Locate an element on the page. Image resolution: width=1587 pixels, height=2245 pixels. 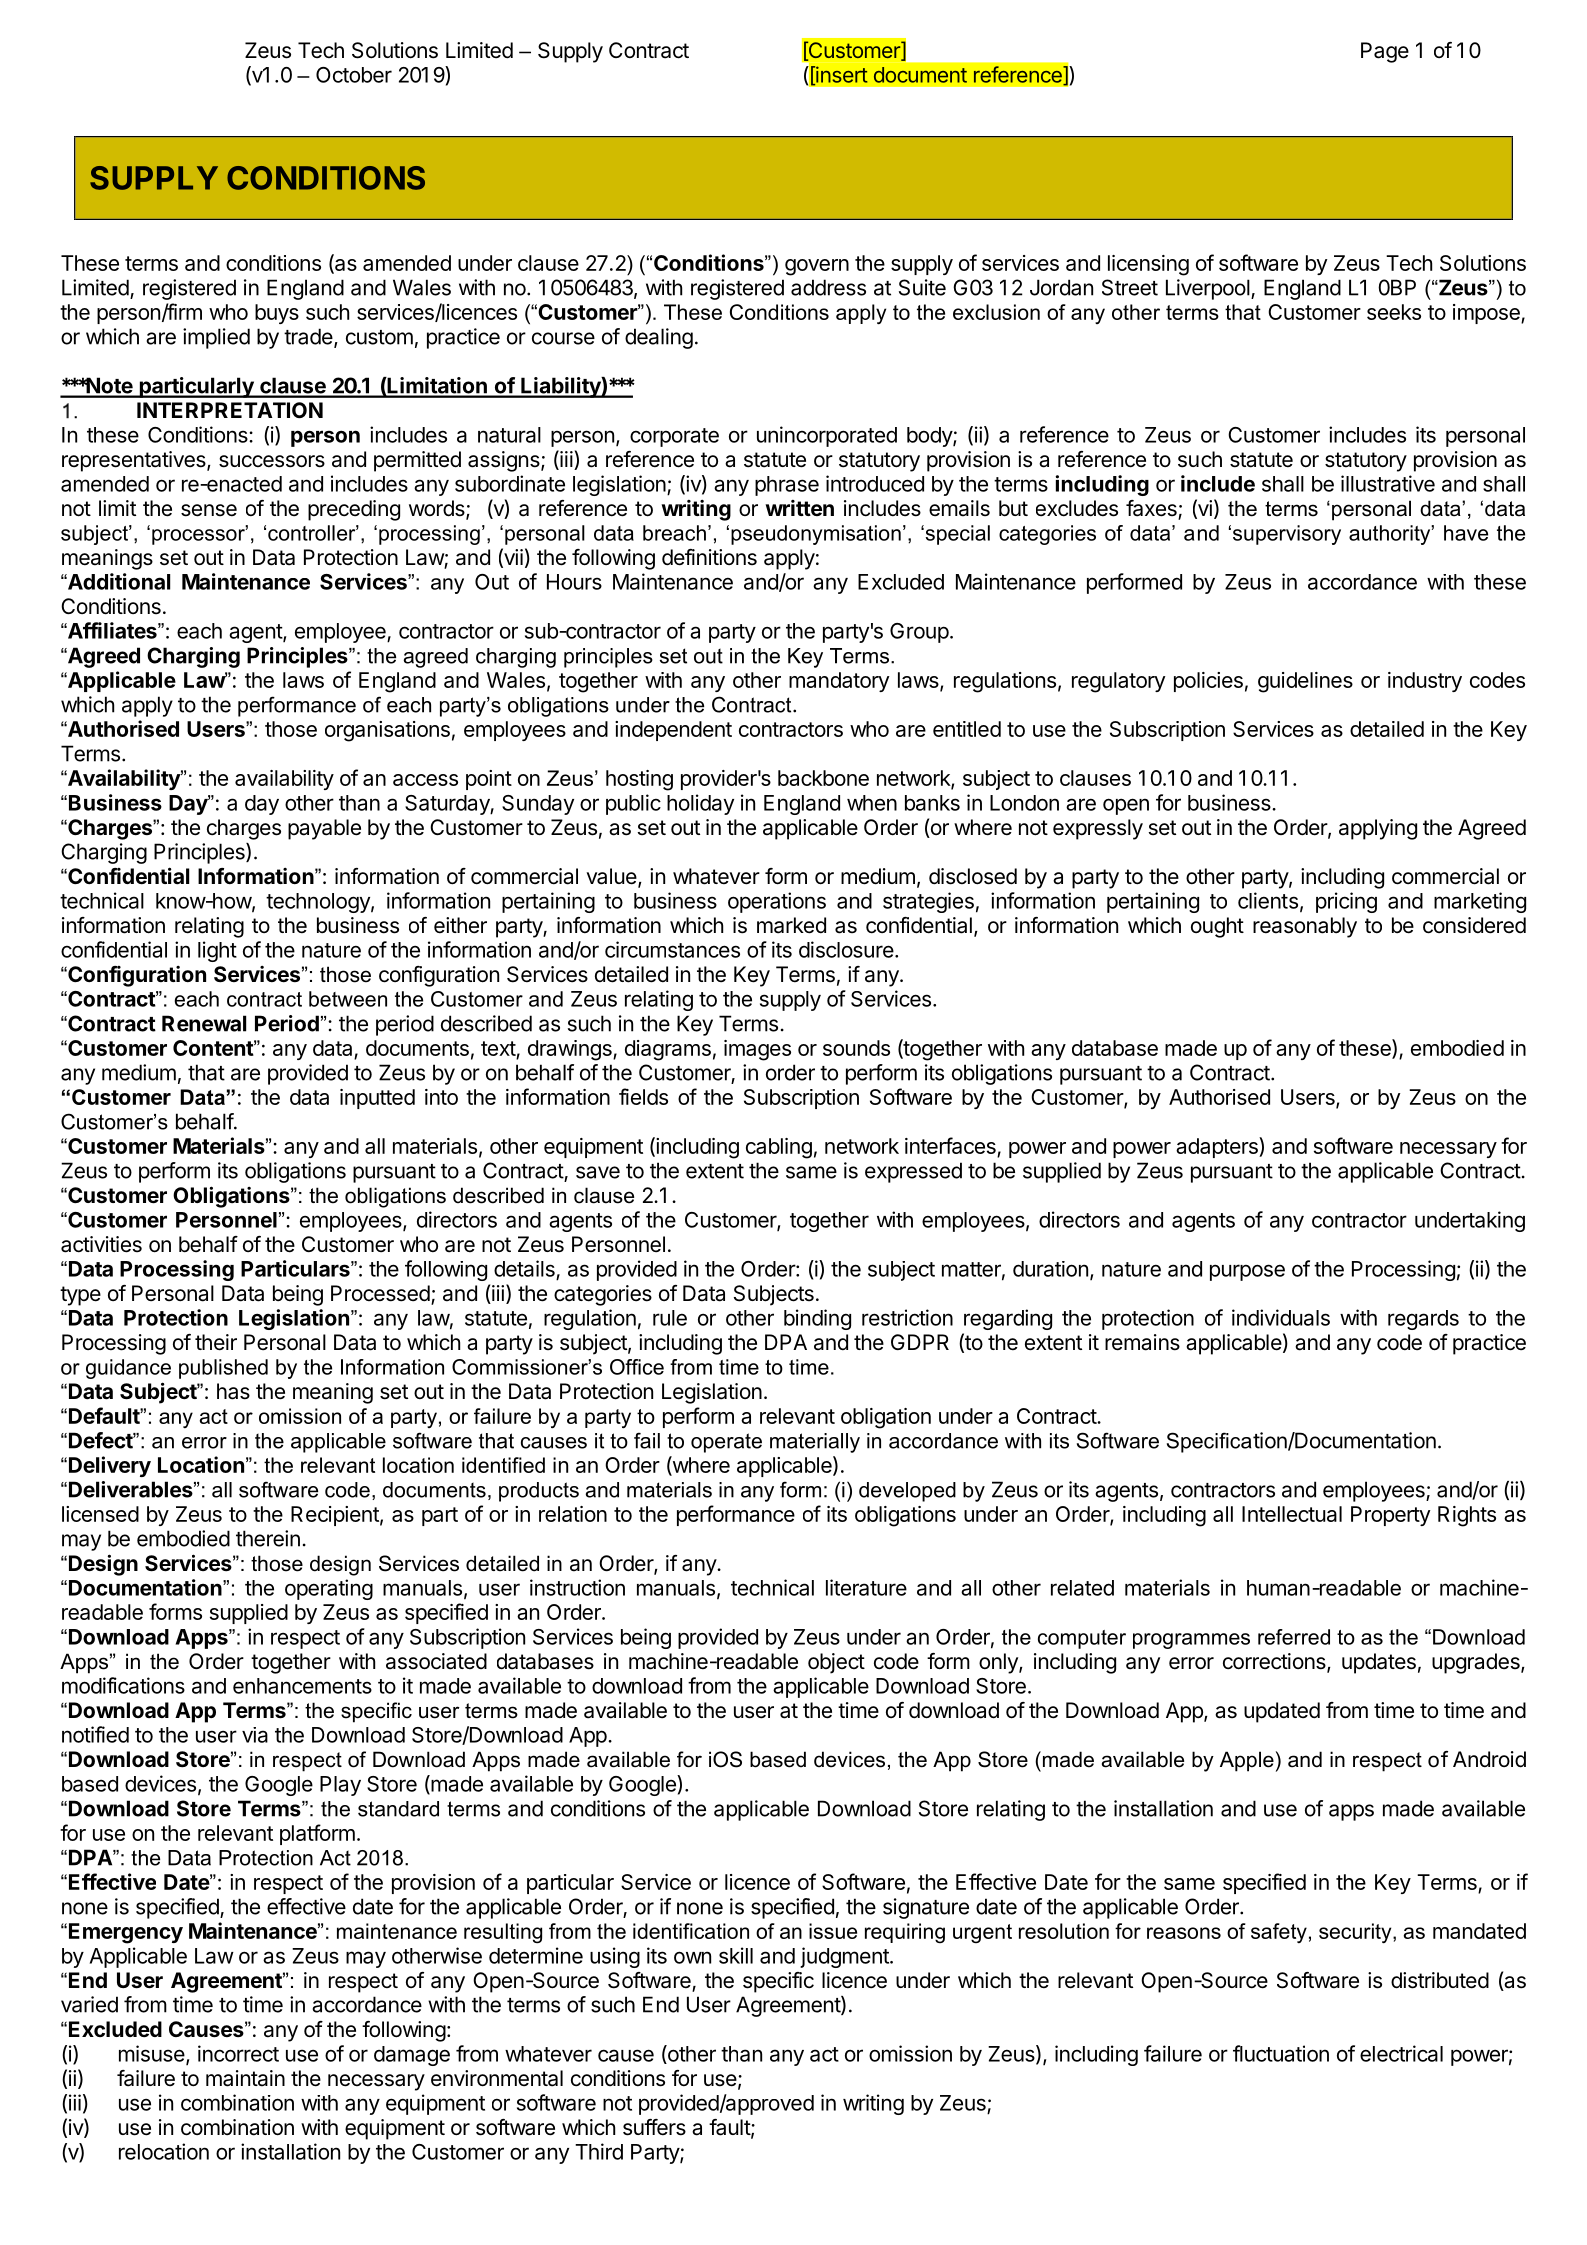
suffers is located at coordinates (654, 2127).
